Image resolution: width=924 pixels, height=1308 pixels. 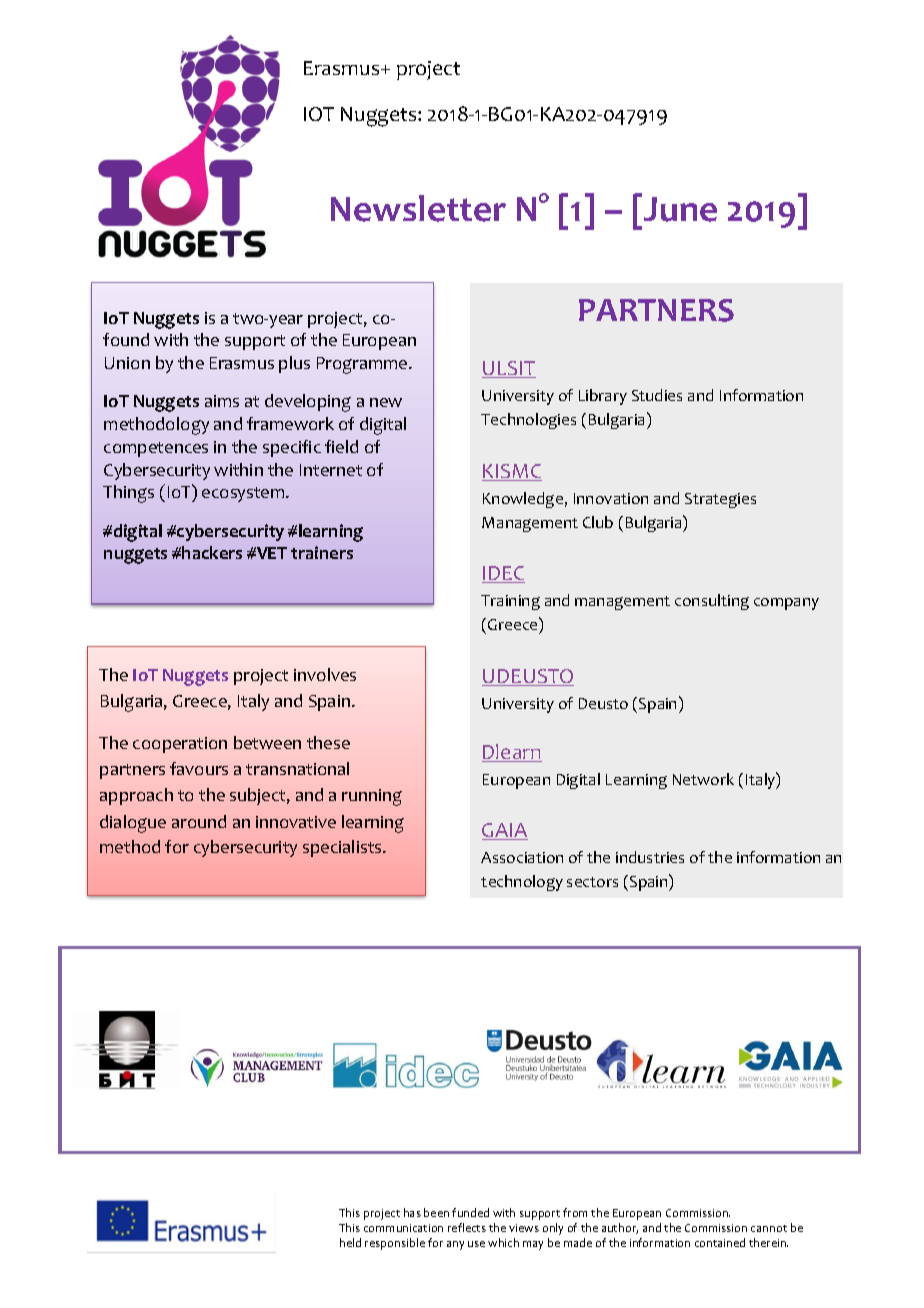 I want to click on Newsletter, so click(x=418, y=208).
